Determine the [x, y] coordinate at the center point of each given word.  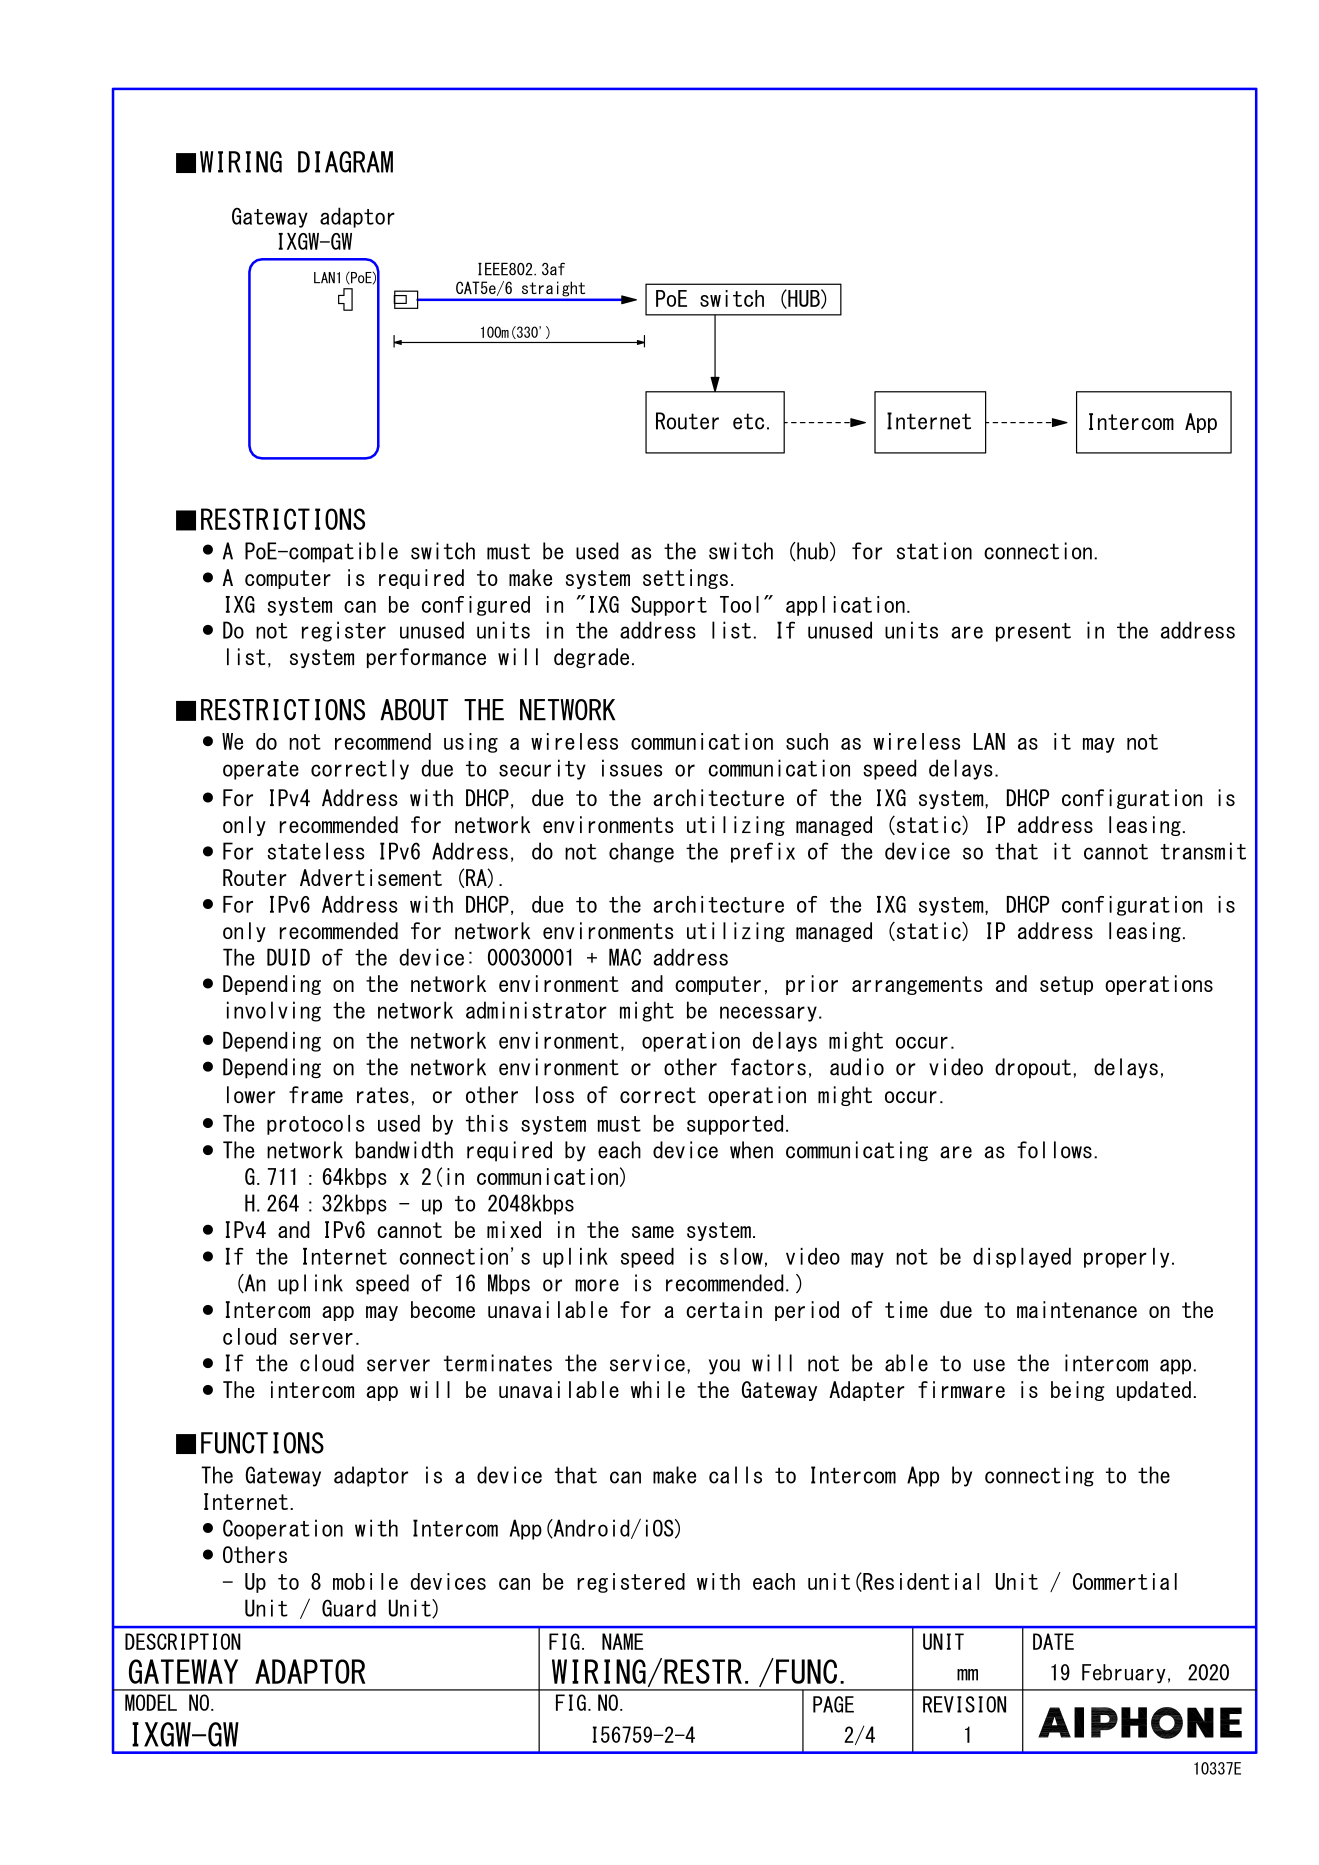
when [751, 1150]
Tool [739, 604]
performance [426, 658]
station [934, 551]
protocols [316, 1125]
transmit [1203, 851]
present [1033, 632]
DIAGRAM [345, 162]
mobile [365, 1581]
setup [1066, 985]
